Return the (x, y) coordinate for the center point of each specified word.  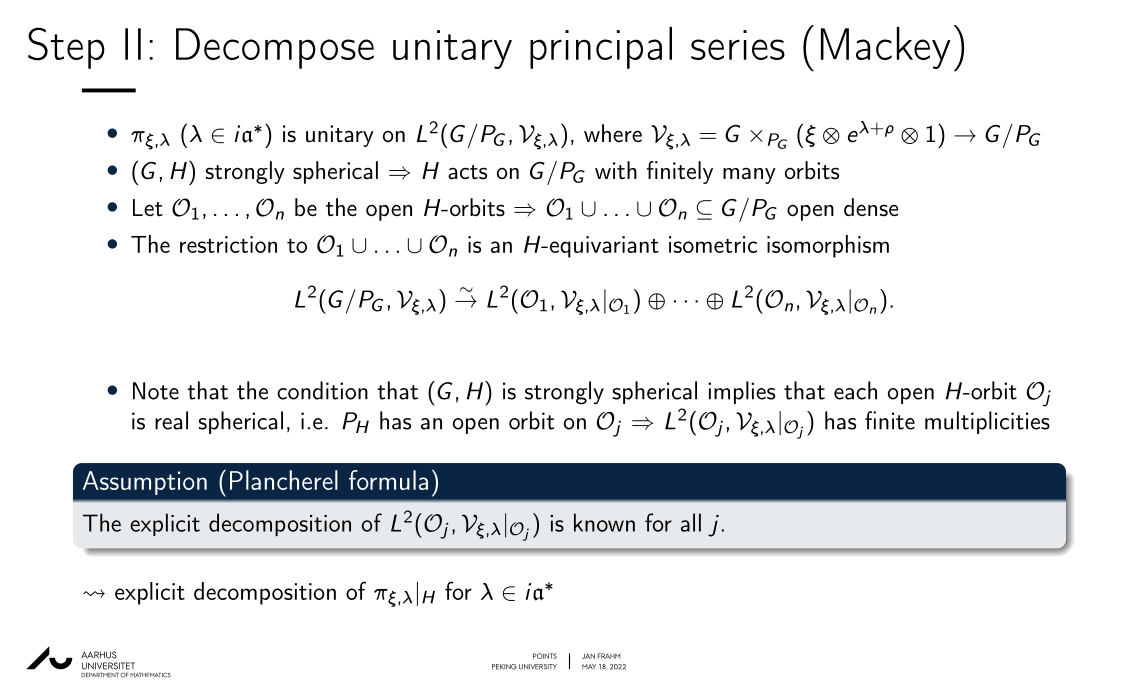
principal (601, 48)
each (855, 390)
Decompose (275, 48)
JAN (588, 656)
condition (322, 390)
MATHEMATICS (150, 675)
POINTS (545, 656)
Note (156, 391)
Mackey (886, 48)
